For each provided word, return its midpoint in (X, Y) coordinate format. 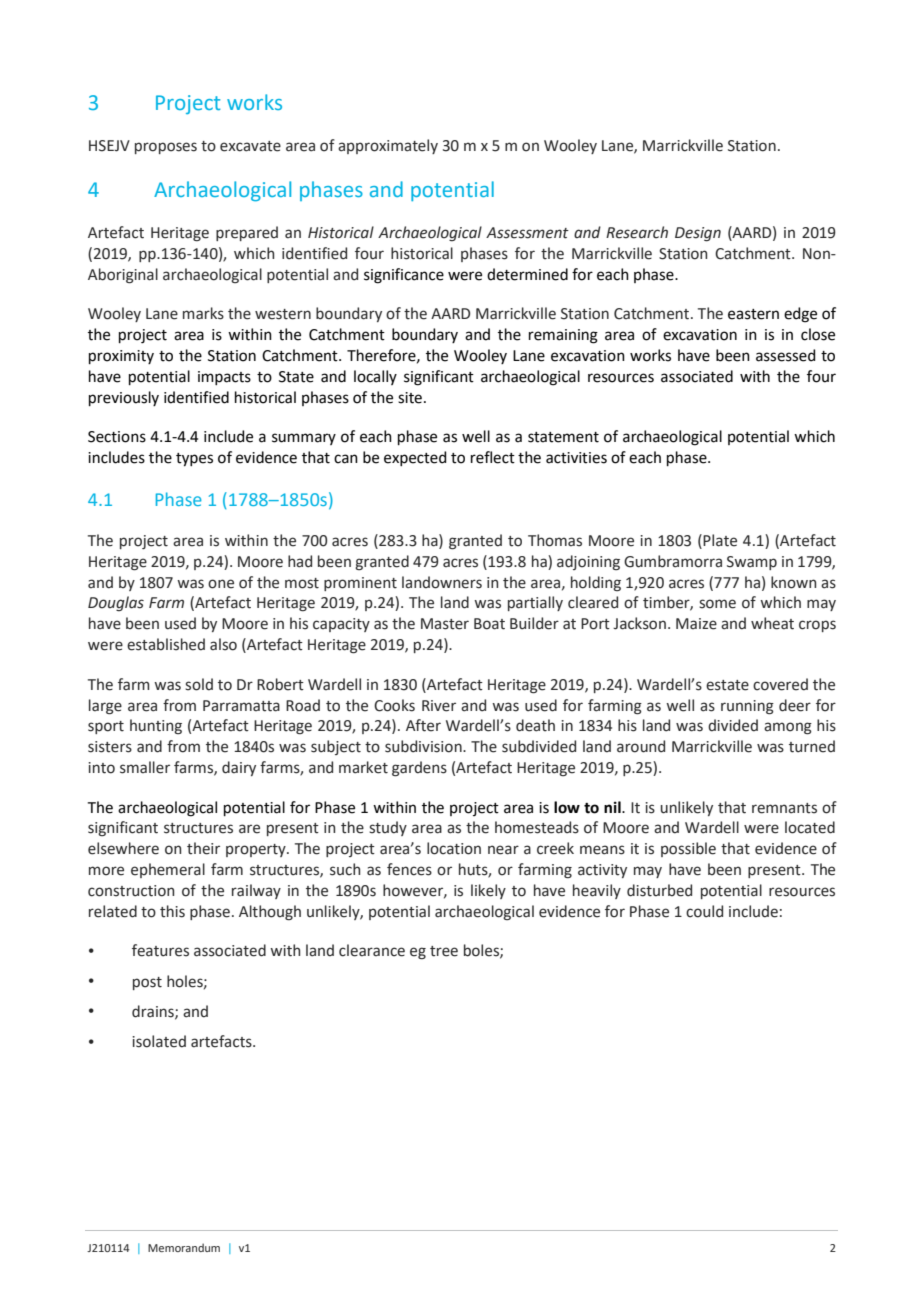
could (704, 911)
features (160, 950)
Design (698, 234)
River (439, 706)
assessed (786, 355)
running (747, 707)
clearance (372, 950)
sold (199, 684)
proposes (166, 148)
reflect (493, 457)
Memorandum (184, 1247)
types (194, 460)
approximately (388, 146)
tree (444, 951)
